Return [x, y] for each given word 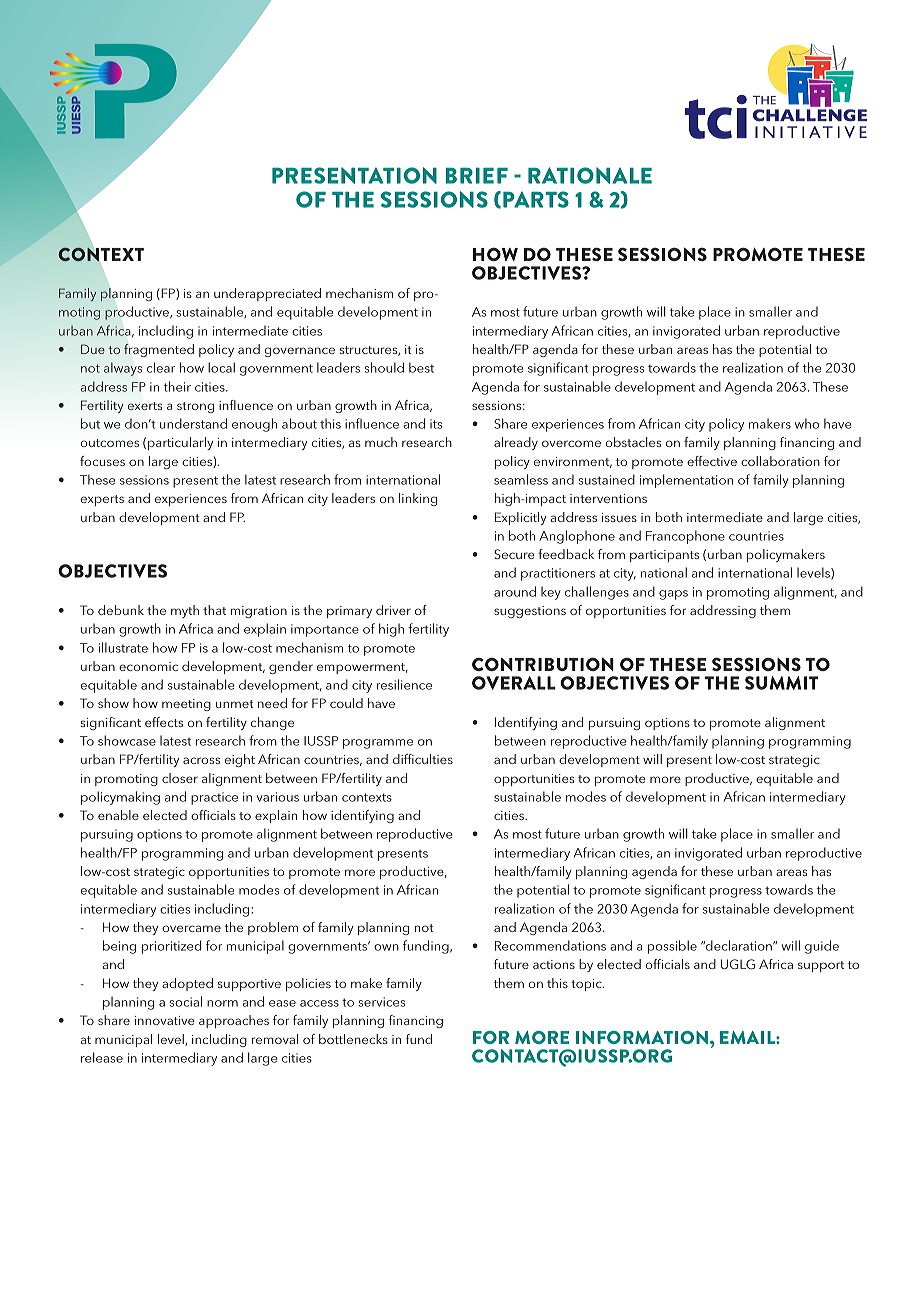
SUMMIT [782, 683]
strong [195, 407]
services [381, 1002]
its [436, 424]
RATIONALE [590, 175]
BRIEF [477, 176]
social [185, 1001]
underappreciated [267, 294]
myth [185, 611]
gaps [673, 595]
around [515, 591]
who [807, 423]
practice [214, 798]
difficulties [423, 759]
